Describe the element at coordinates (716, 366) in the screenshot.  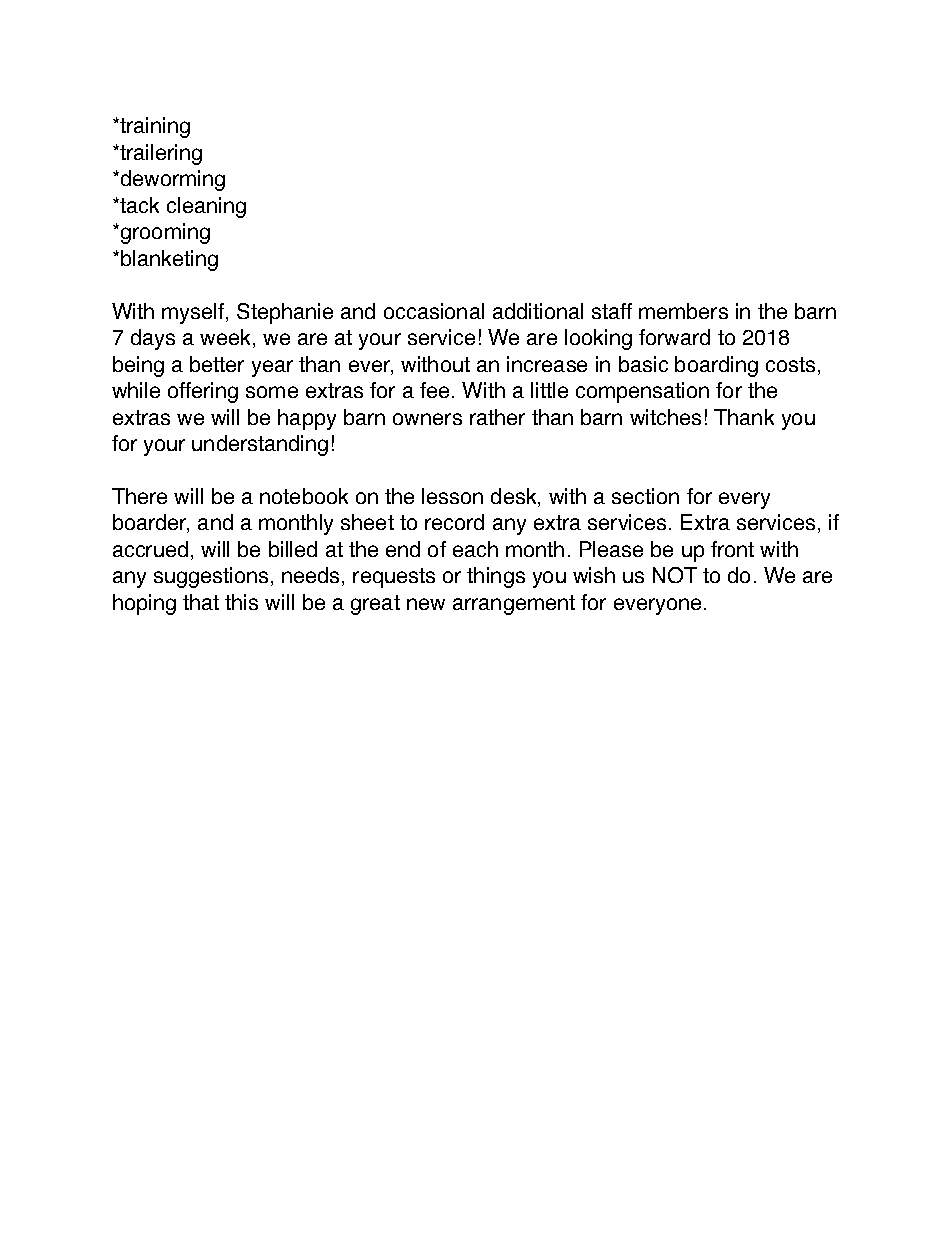
I see `boarding` at that location.
